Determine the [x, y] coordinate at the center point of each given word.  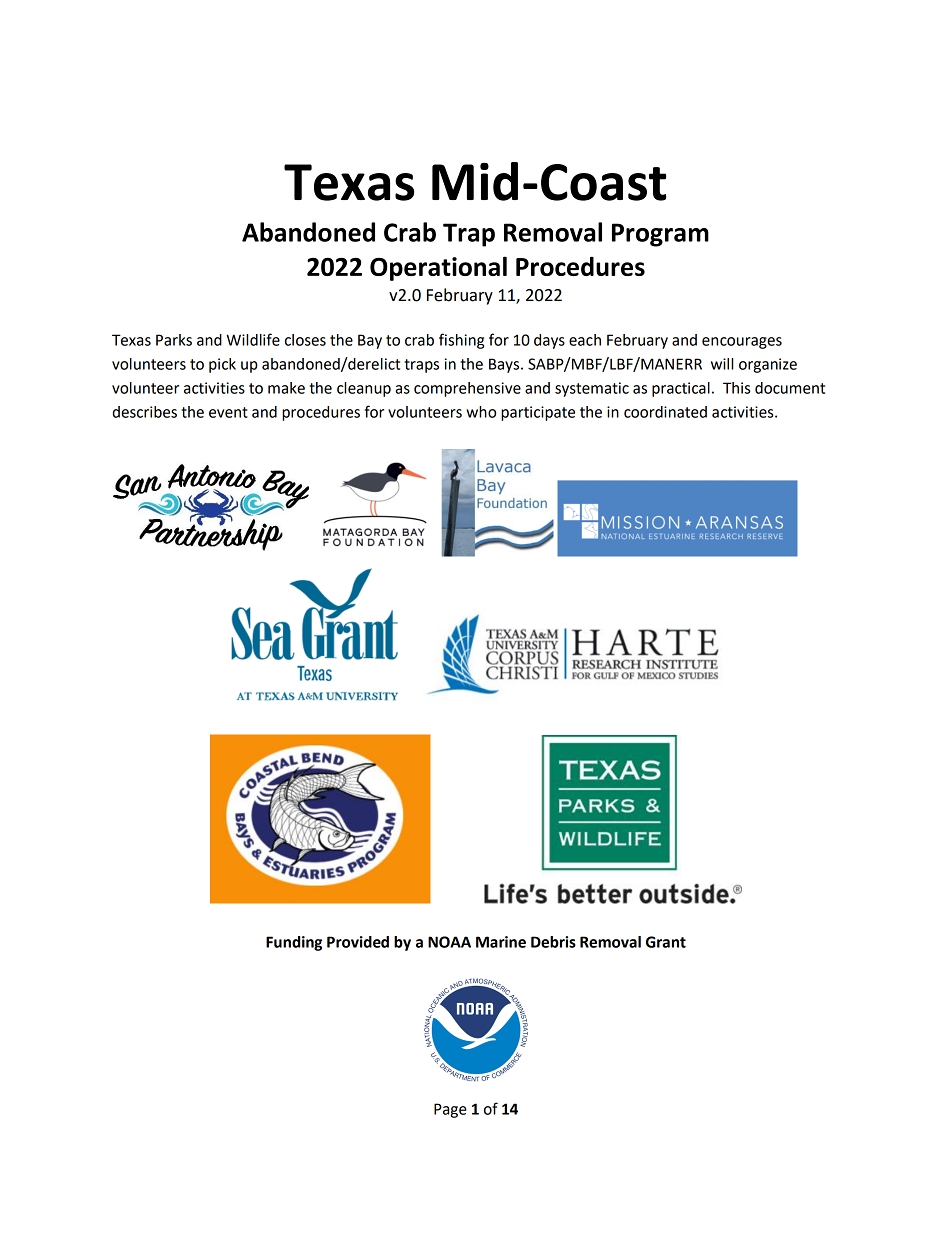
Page [450, 1110]
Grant [666, 942]
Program [660, 235]
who [481, 412]
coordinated [665, 412]
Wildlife [253, 339]
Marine [501, 942]
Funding [294, 943]
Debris [553, 942]
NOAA [449, 942]
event [228, 412]
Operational [438, 268]
